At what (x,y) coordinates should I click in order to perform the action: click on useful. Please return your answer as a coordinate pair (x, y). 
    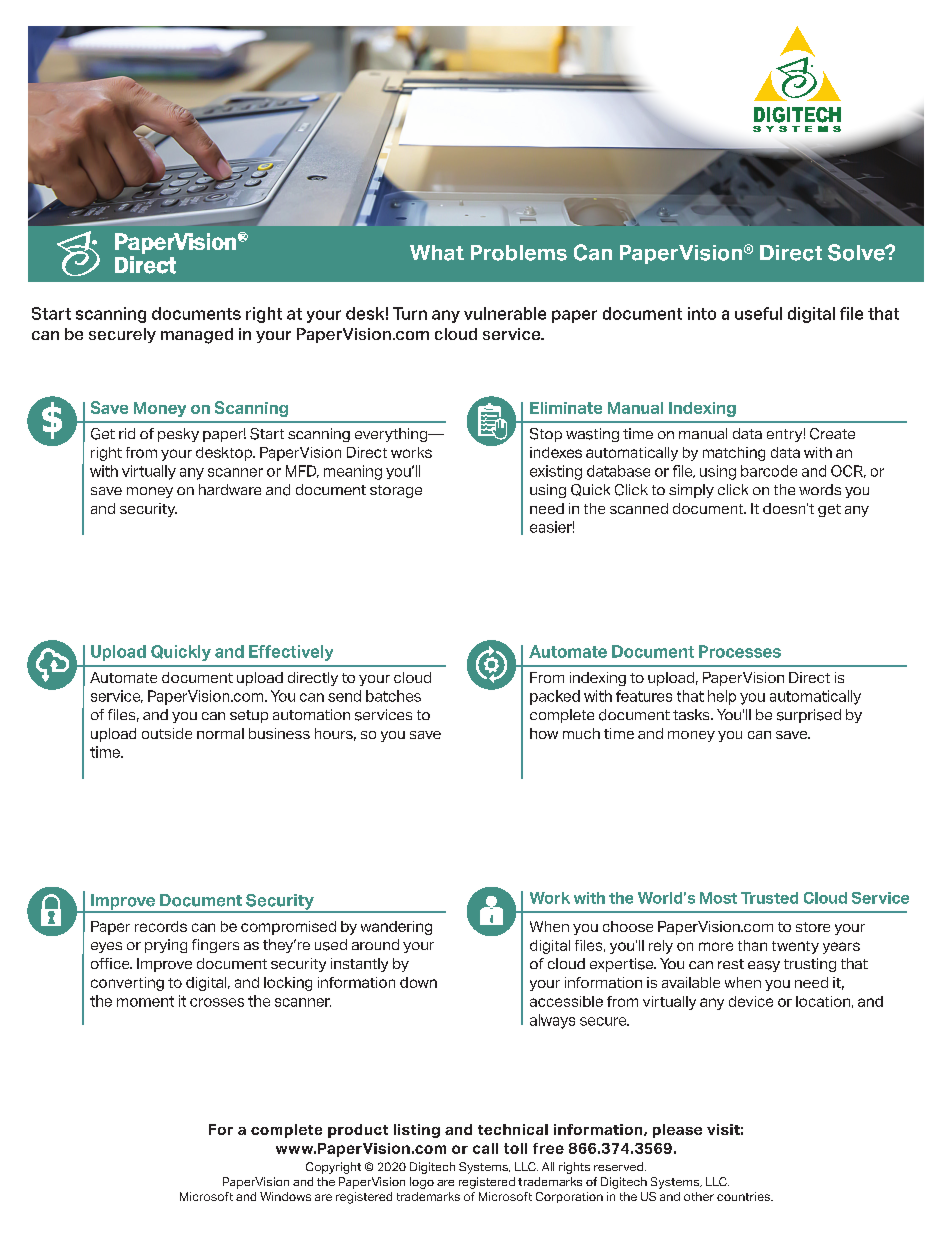
    Looking at the image, I should click on (758, 313).
